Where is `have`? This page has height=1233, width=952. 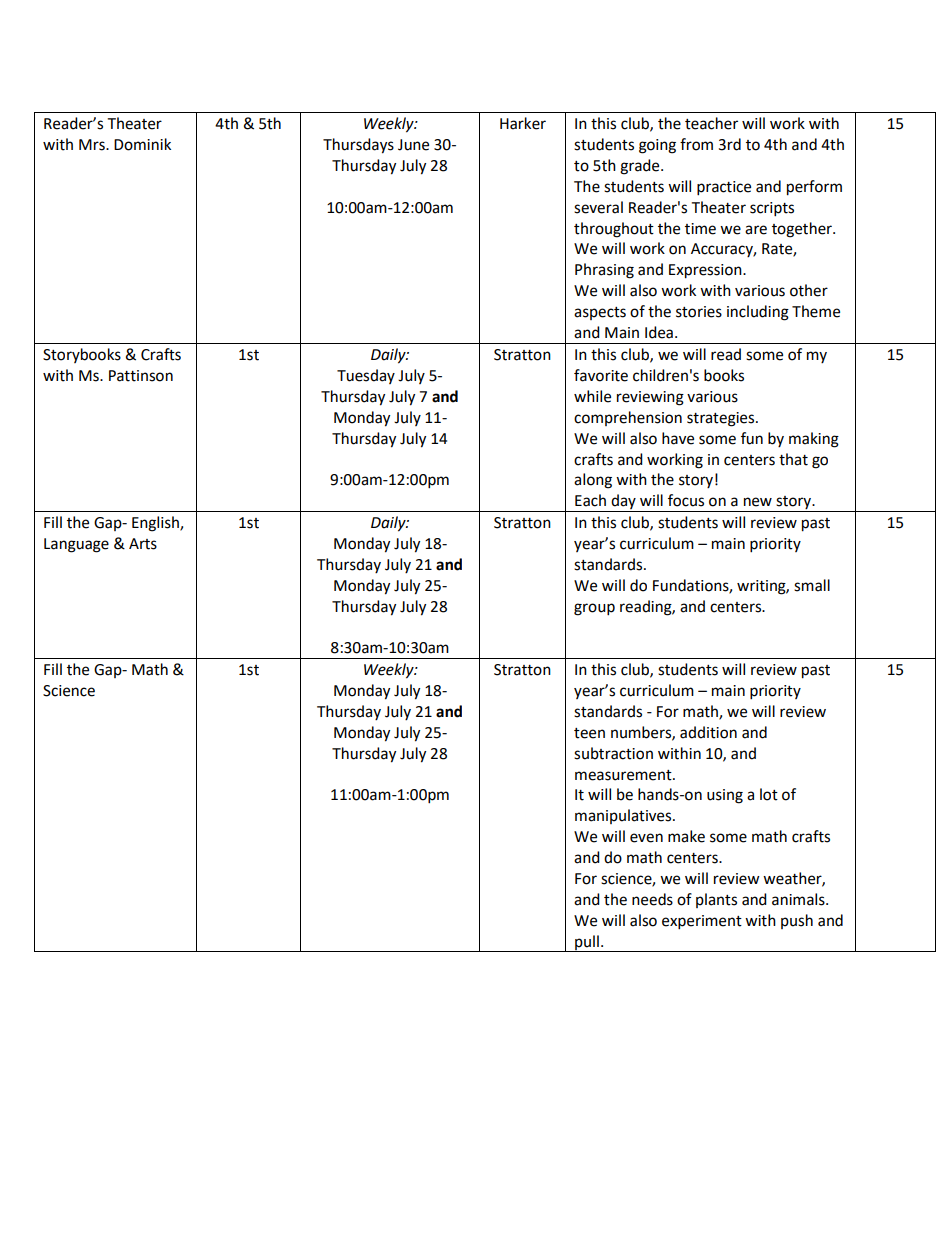 have is located at coordinates (678, 438).
